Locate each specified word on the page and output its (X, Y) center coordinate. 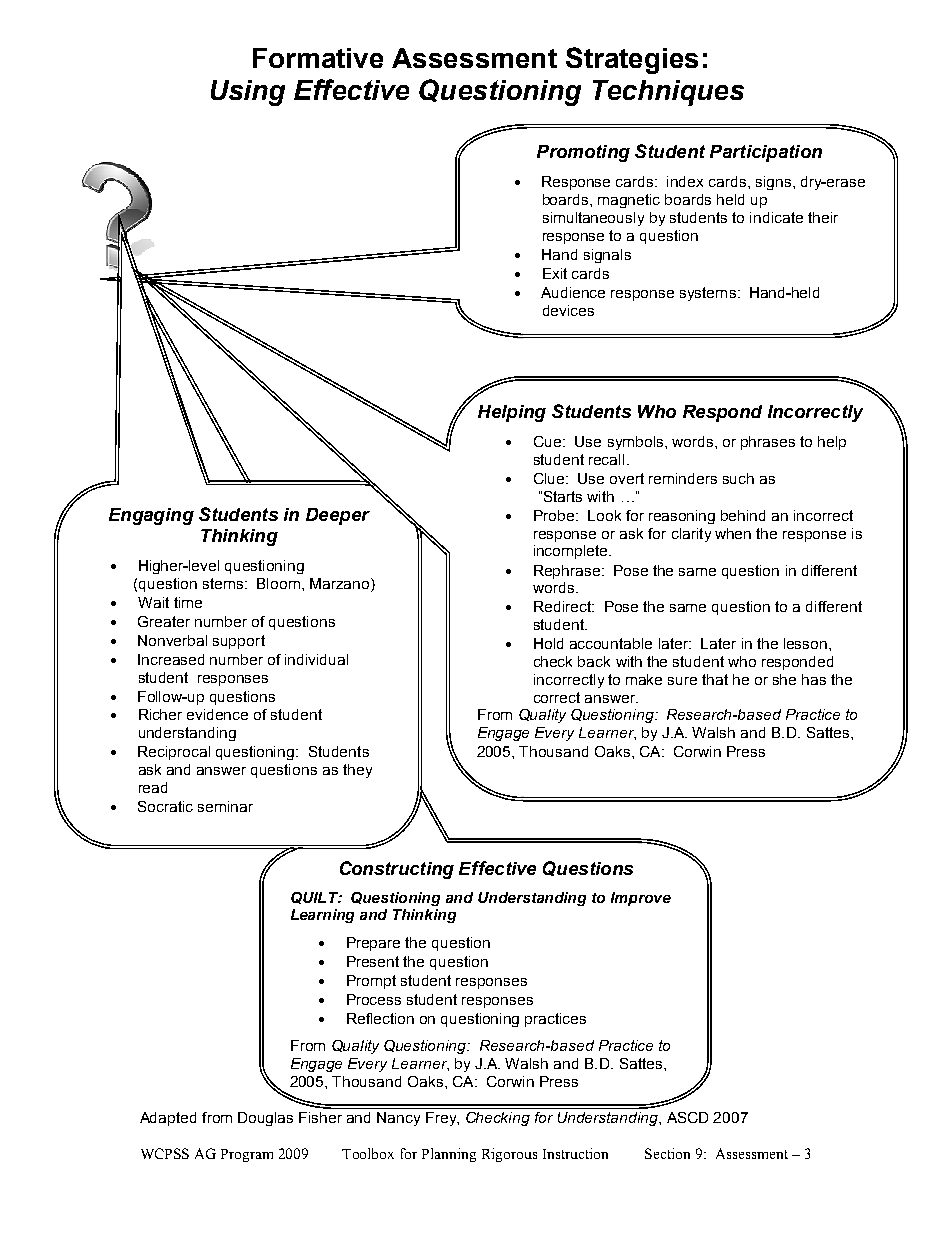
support (239, 642)
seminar (225, 806)
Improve (641, 899)
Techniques (668, 93)
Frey (442, 1119)
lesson (805, 643)
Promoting (583, 153)
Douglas (265, 1119)
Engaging (151, 516)
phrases (768, 443)
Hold (548, 643)
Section (667, 1153)
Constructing (397, 870)
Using (248, 93)
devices (568, 310)
